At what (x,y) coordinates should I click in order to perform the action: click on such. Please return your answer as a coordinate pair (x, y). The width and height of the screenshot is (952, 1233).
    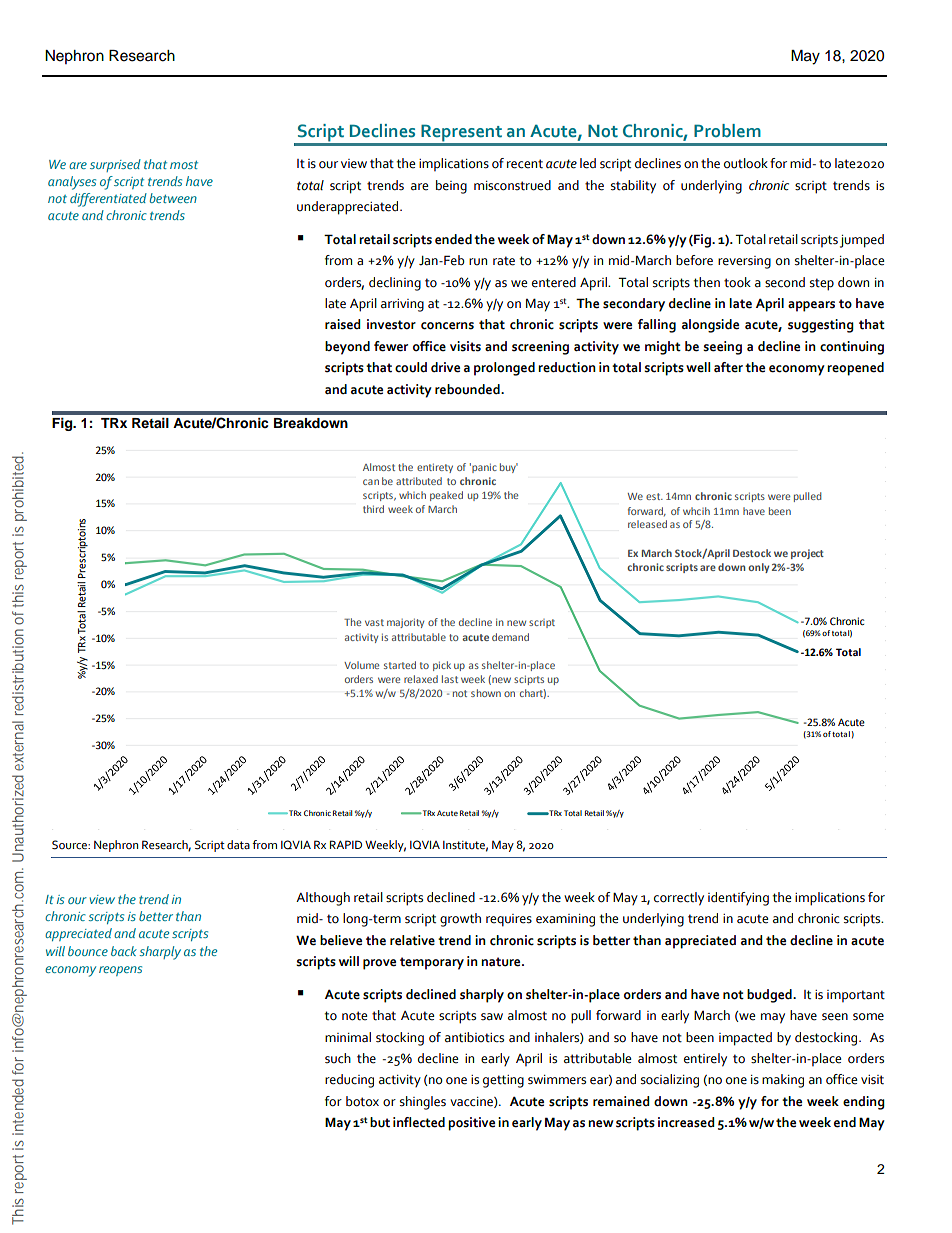
    Looking at the image, I should click on (338, 1058).
